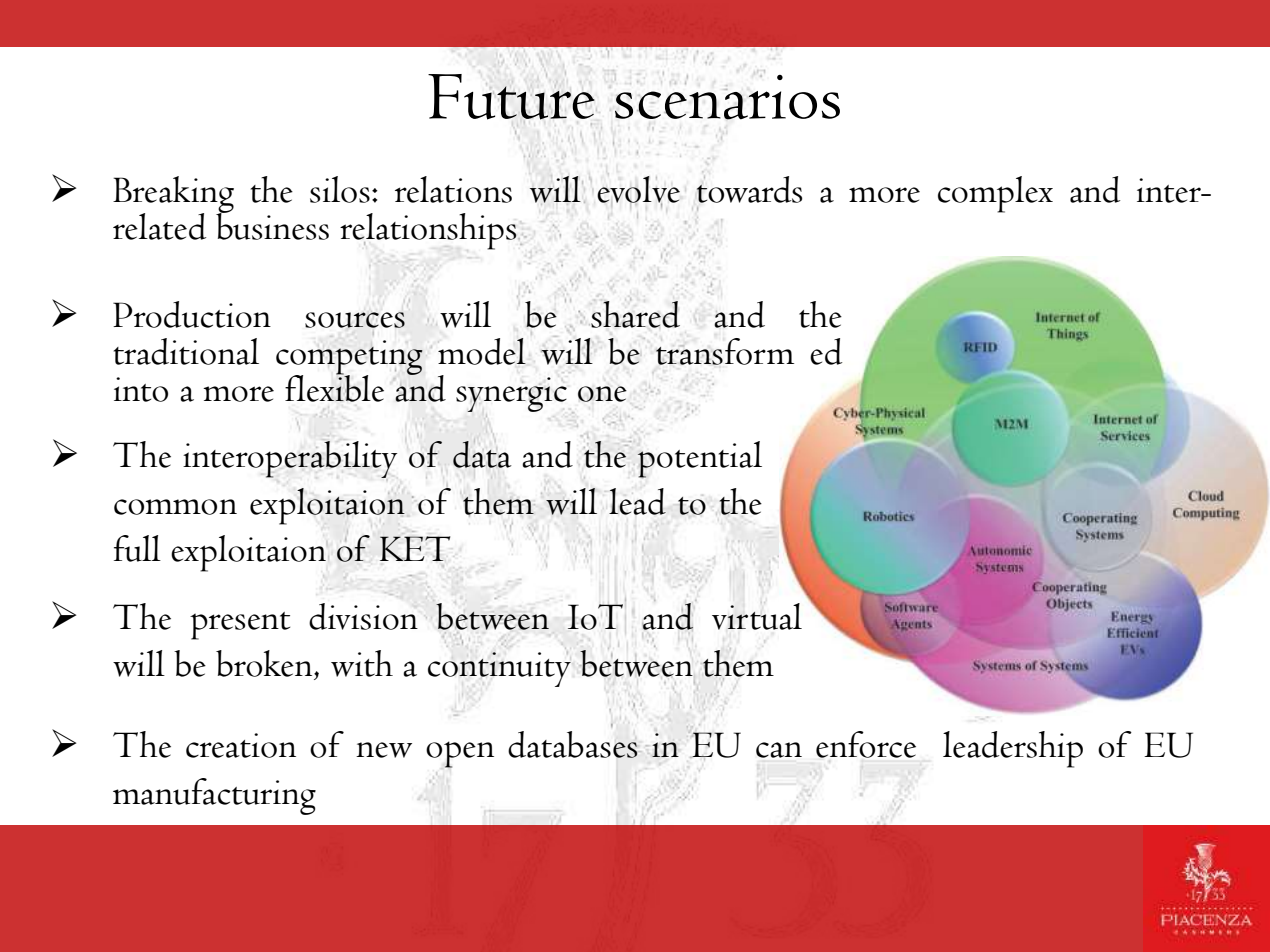  I want to click on one, so click(602, 394).
